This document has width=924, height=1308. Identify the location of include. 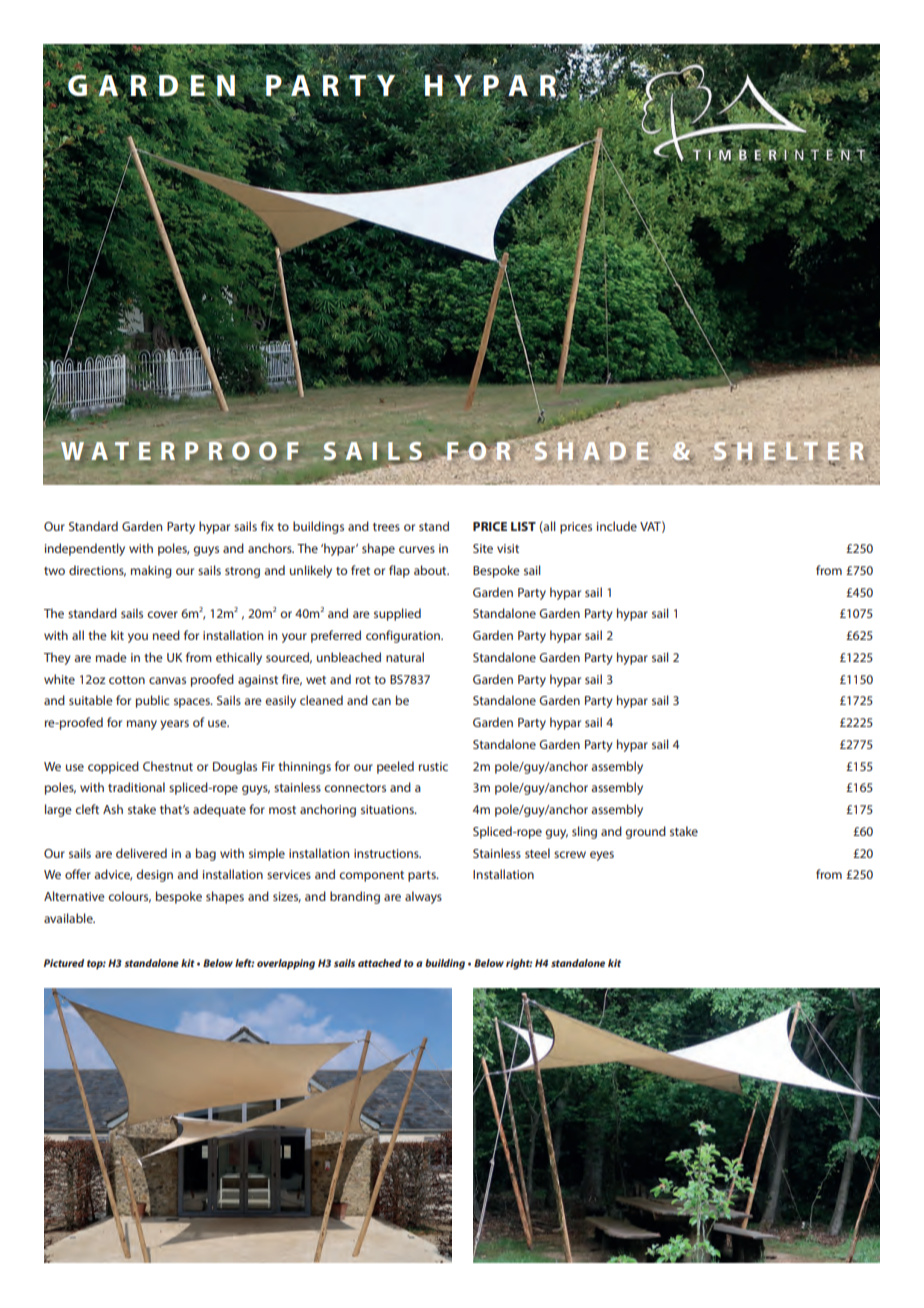
(617, 526).
